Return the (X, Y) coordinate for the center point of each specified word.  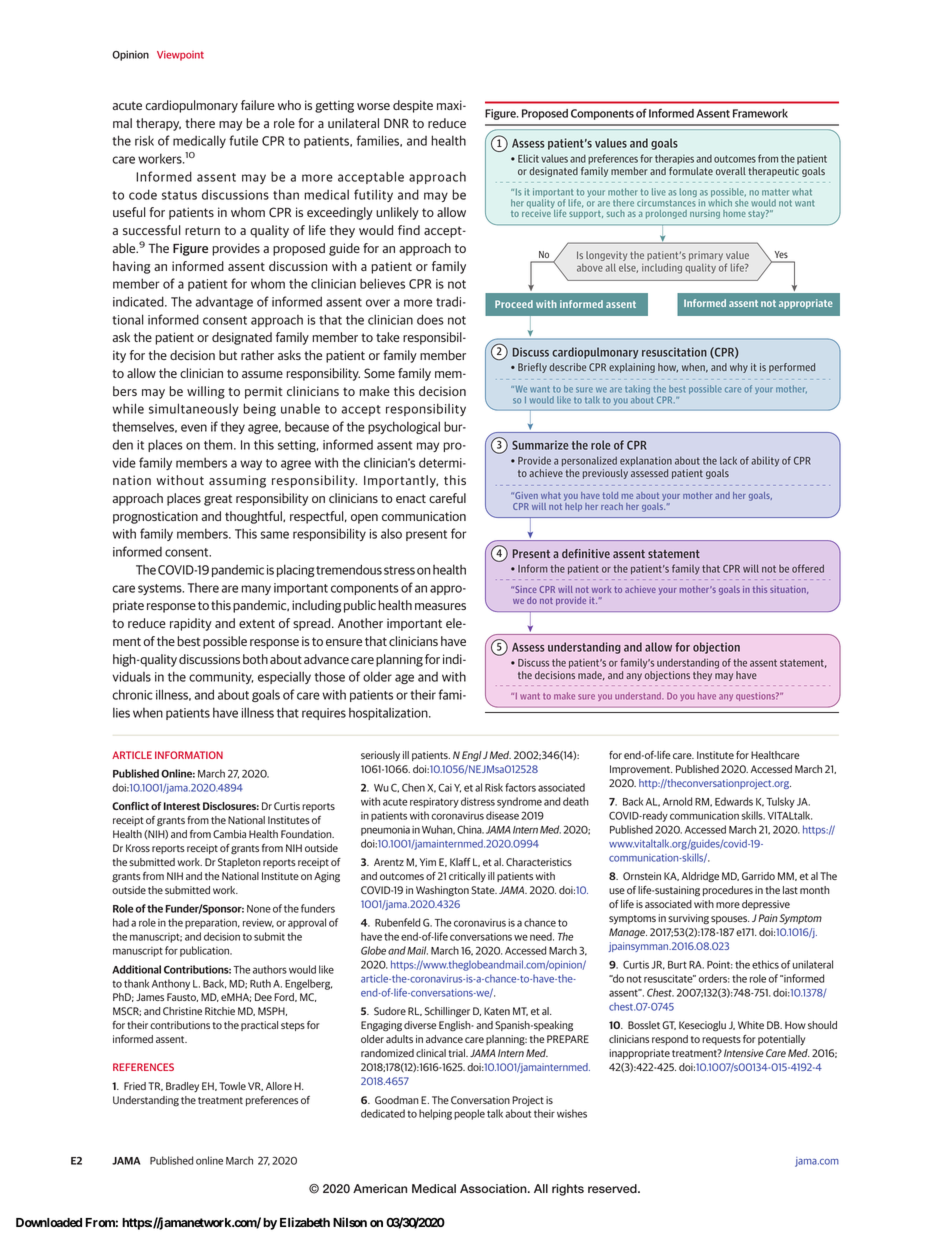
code (143, 194)
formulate (691, 171)
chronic (132, 694)
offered (808, 568)
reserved (613, 1188)
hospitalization (389, 714)
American (380, 1188)
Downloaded (49, 1222)
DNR (396, 123)
